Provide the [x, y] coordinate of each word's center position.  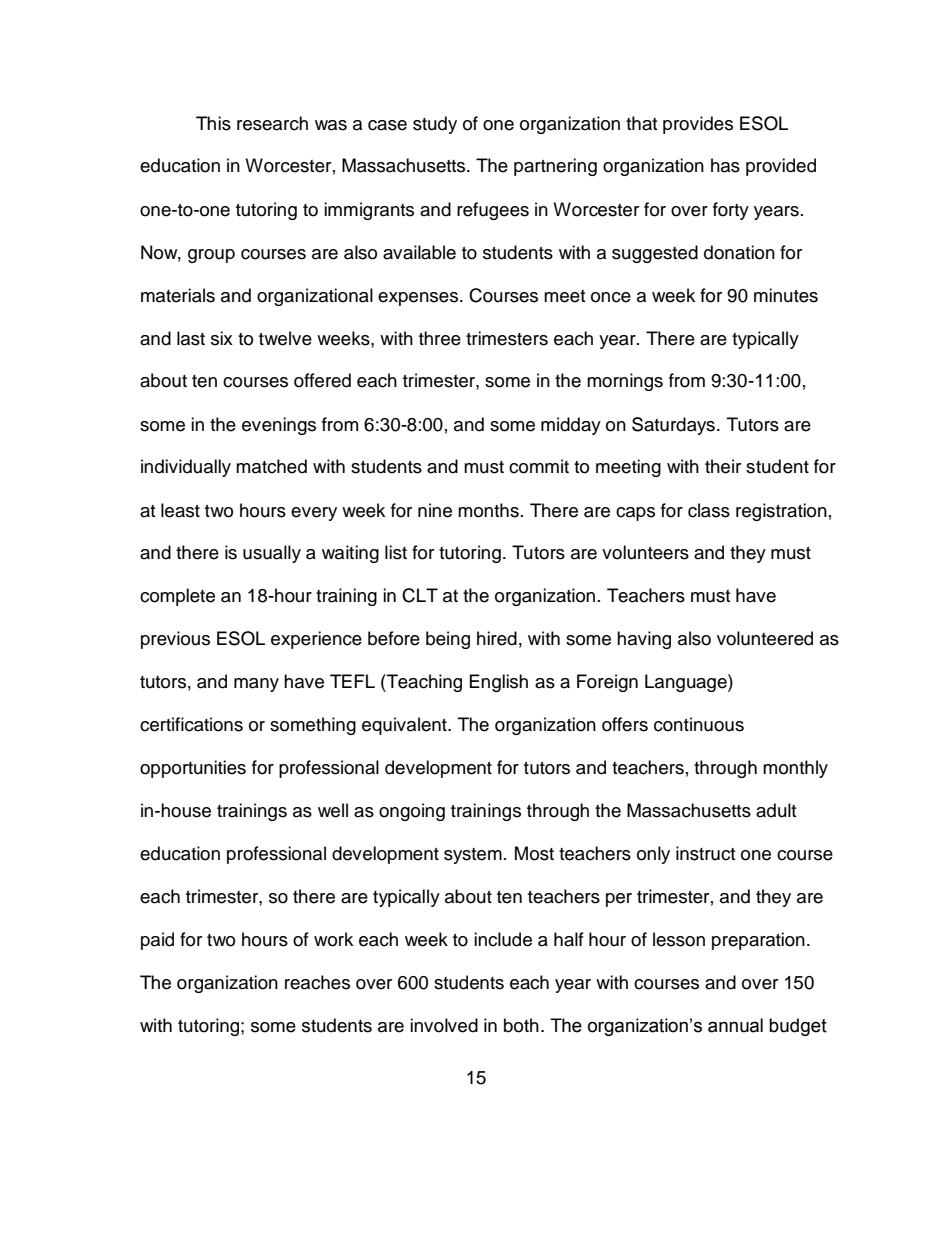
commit [539, 466]
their [723, 466]
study [435, 125]
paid [157, 941]
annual [735, 1025]
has [725, 165]
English [499, 683]
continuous [699, 724]
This [213, 123]
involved [444, 1025]
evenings [279, 426]
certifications [191, 724]
